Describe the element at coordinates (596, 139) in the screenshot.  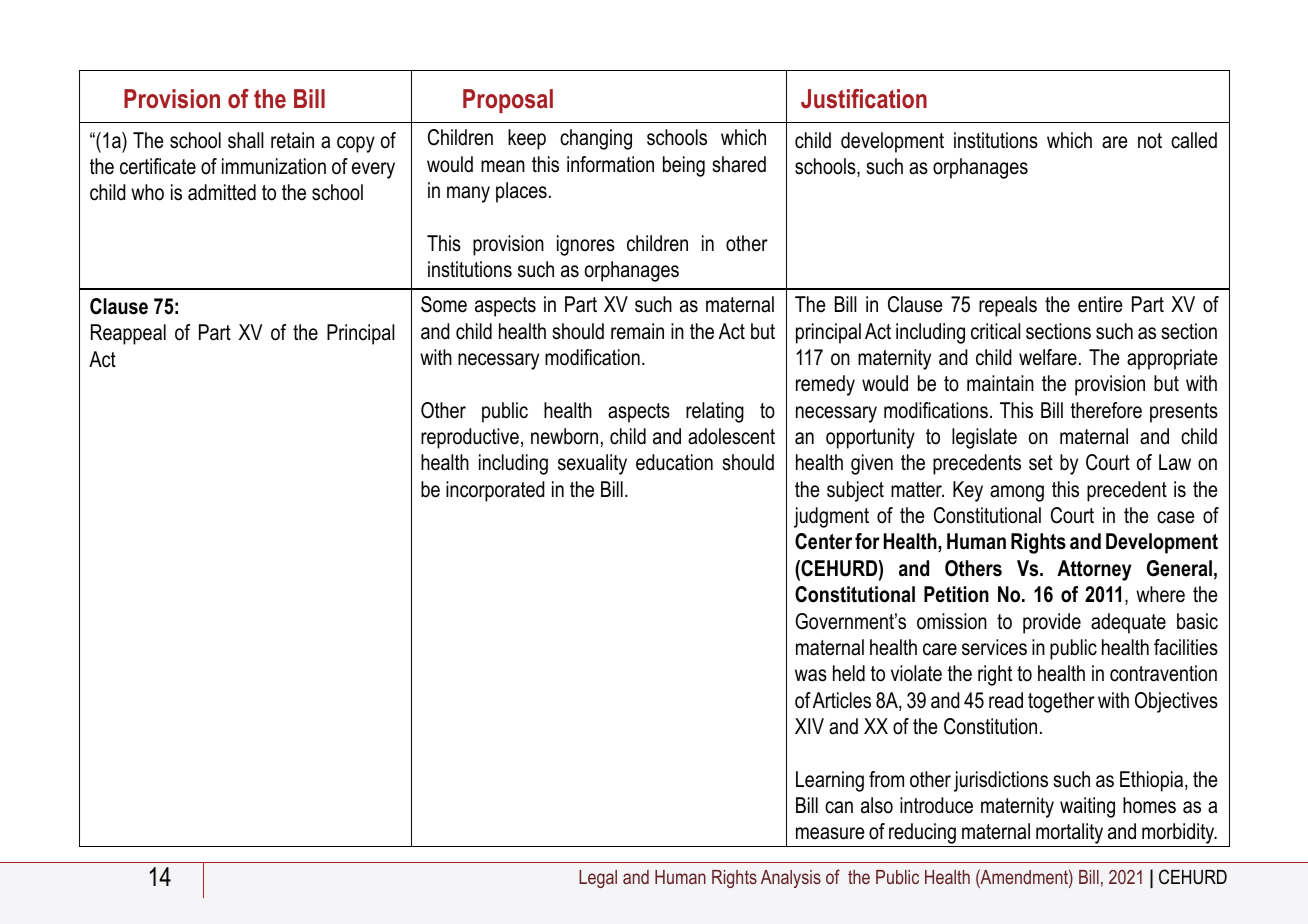
I see `changing` at that location.
